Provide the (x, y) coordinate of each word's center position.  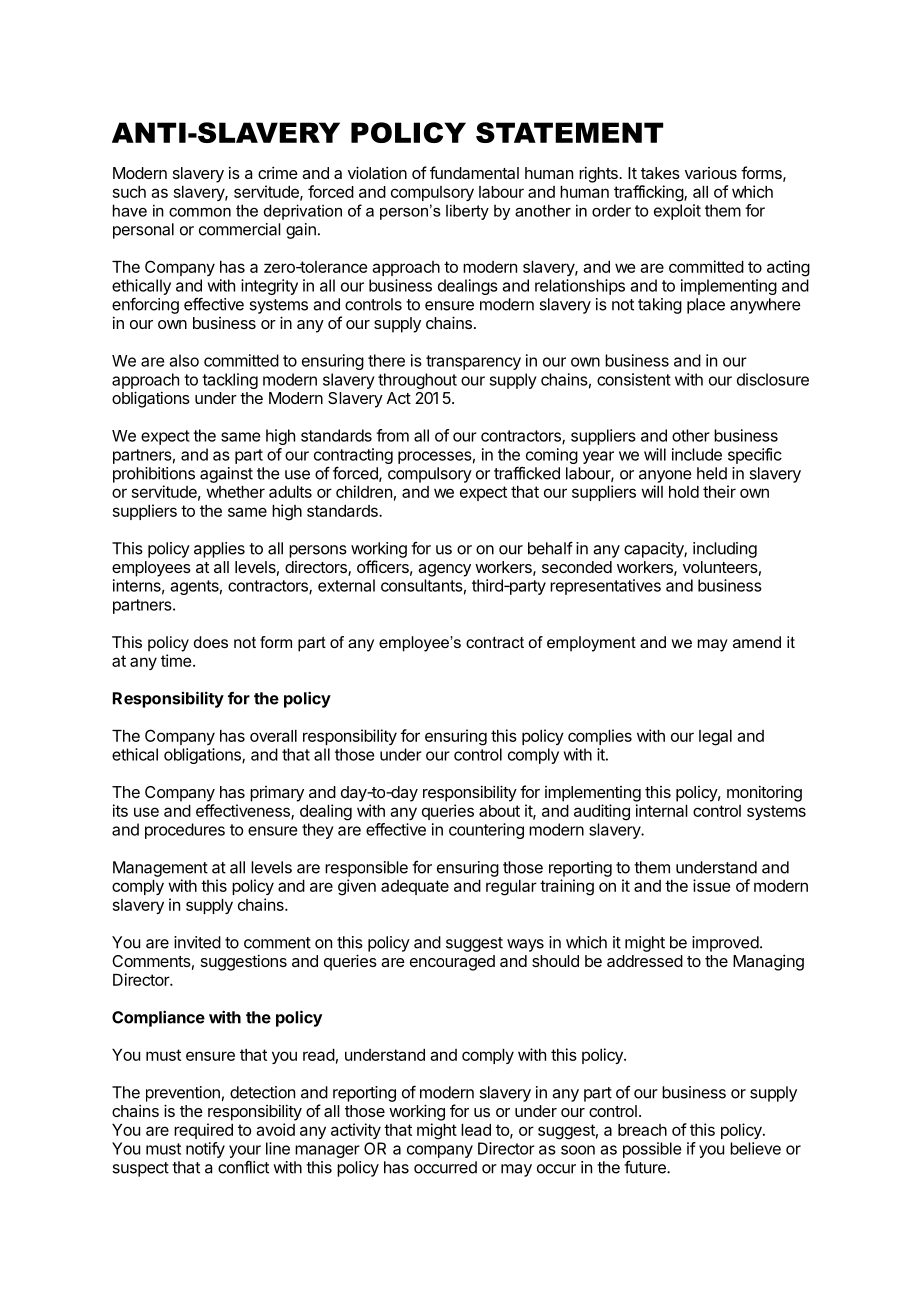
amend (757, 642)
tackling (230, 381)
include (697, 454)
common (200, 212)
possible (652, 1150)
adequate (415, 887)
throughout (417, 381)
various (711, 173)
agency (444, 570)
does (211, 642)
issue (711, 885)
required (203, 1131)
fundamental (474, 172)
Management (160, 869)
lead (476, 1130)
